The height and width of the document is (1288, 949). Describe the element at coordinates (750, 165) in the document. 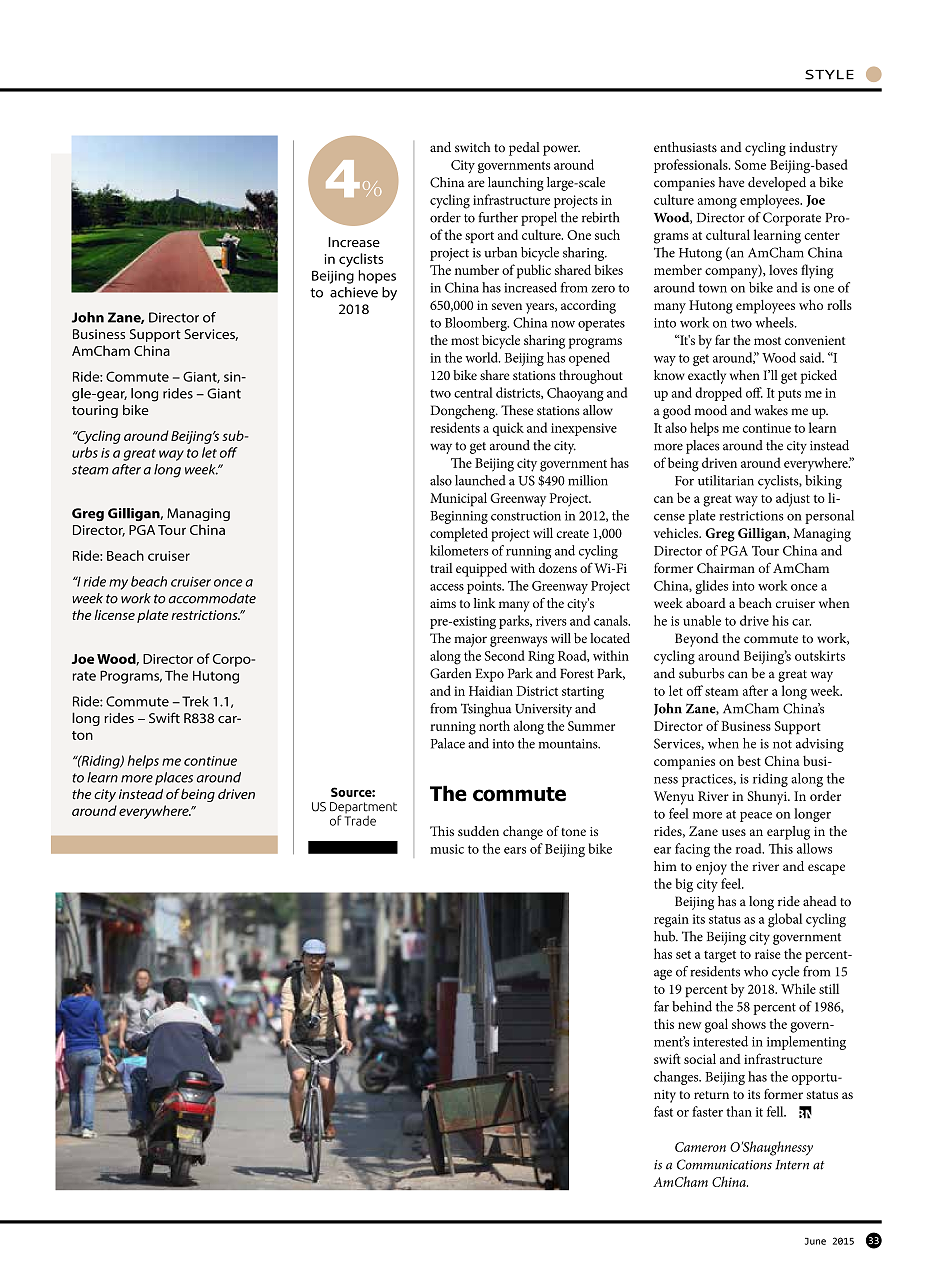

I see `Some` at that location.
